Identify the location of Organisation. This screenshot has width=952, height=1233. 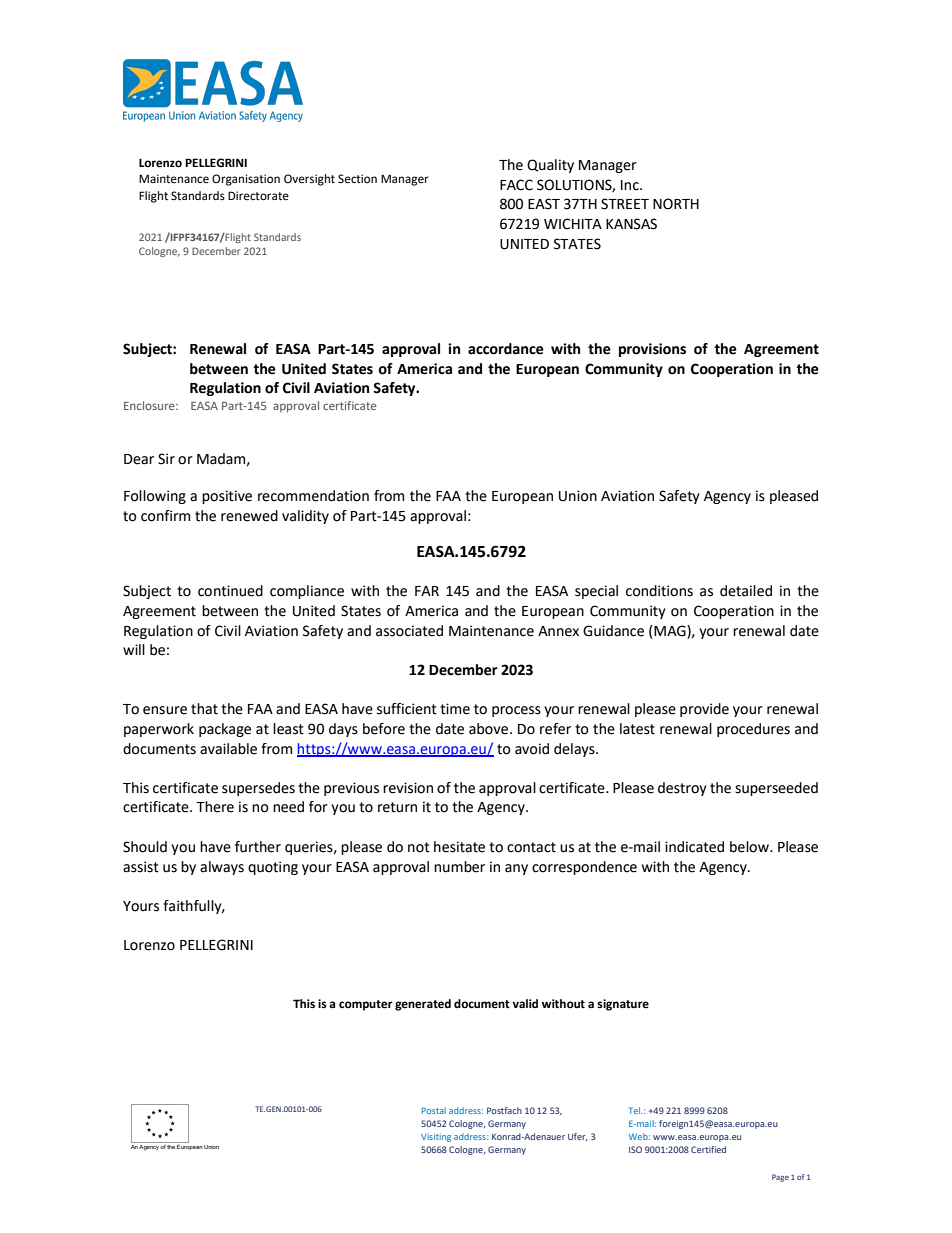
(246, 180).
